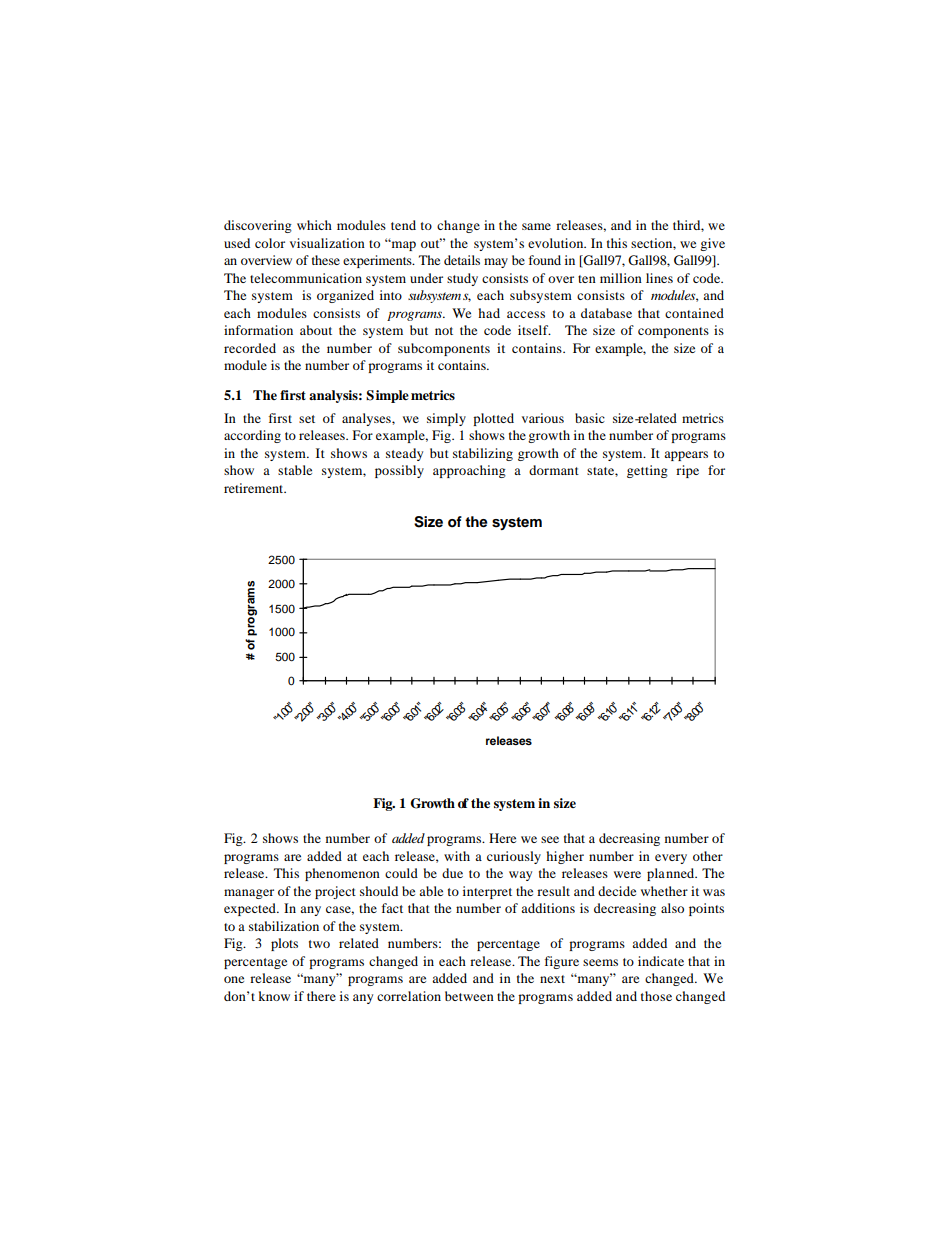  Describe the element at coordinates (469, 996) in the document. I see `between` at that location.
